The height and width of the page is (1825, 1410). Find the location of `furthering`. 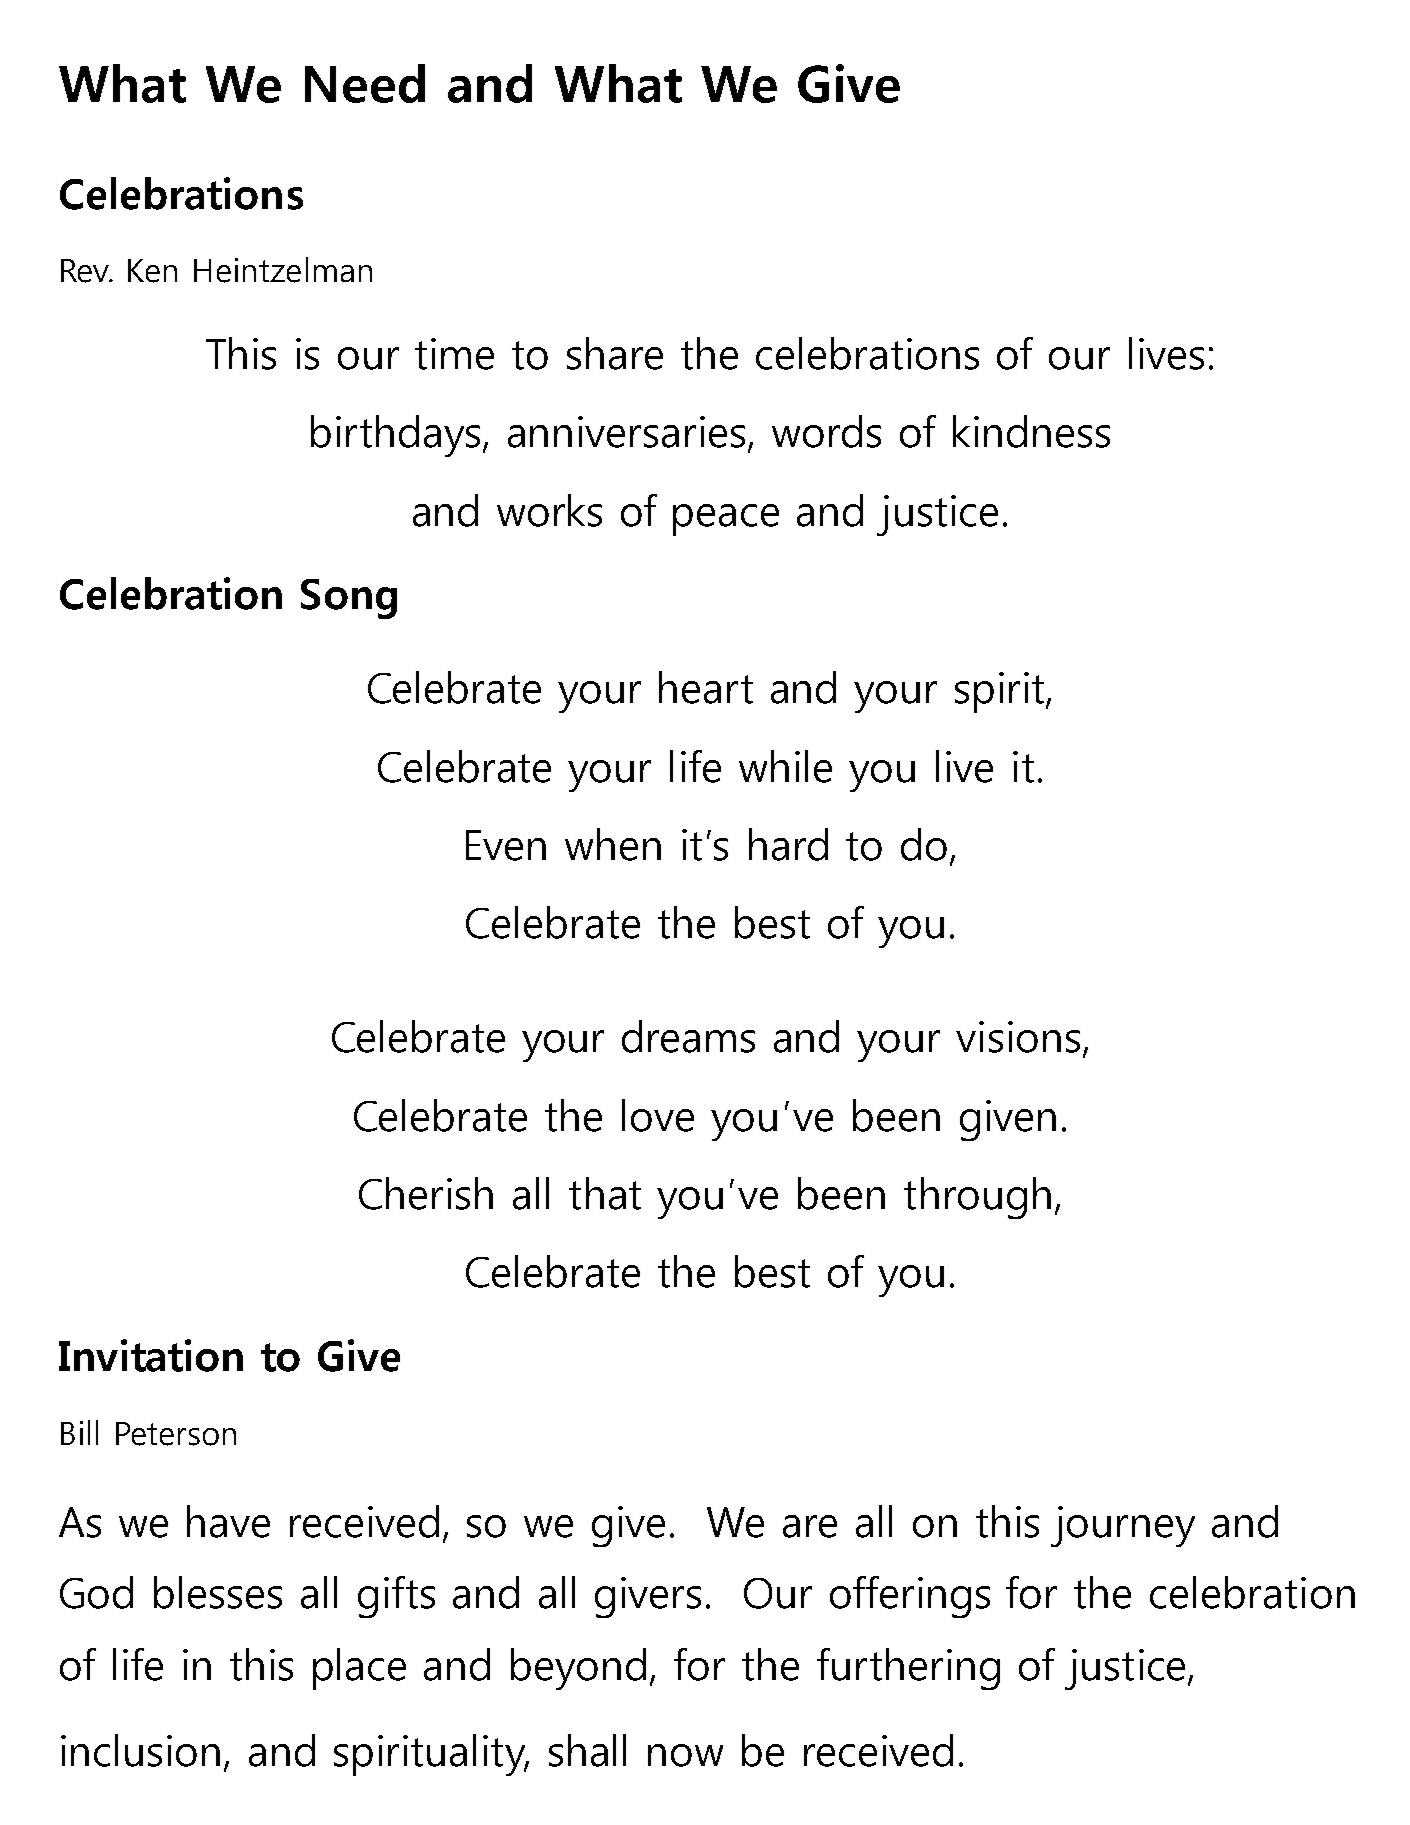

furthering is located at coordinates (908, 1669).
